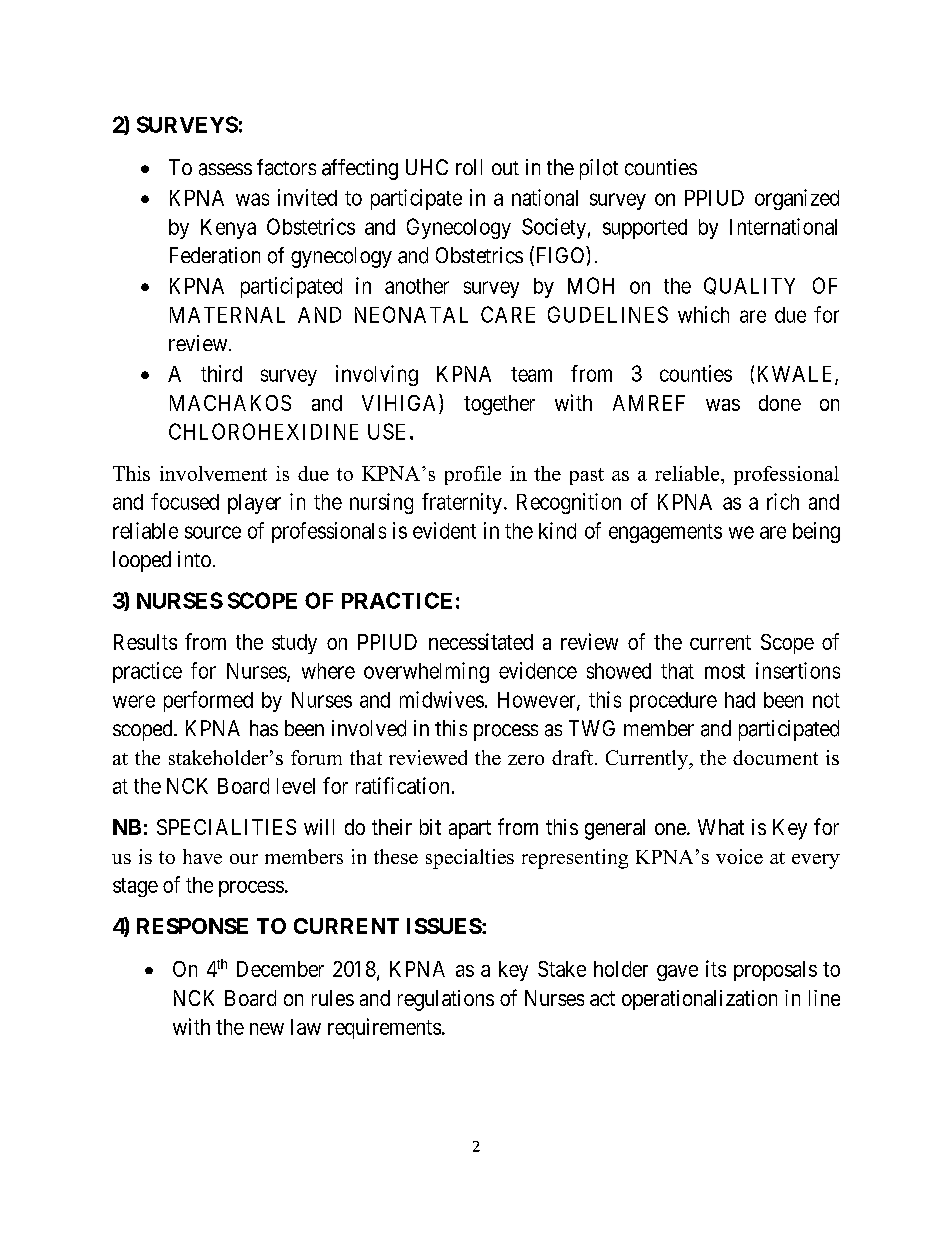 The width and height of the screenshot is (952, 1233). What do you see at coordinates (446, 1000) in the screenshot?
I see `regulations` at bounding box center [446, 1000].
